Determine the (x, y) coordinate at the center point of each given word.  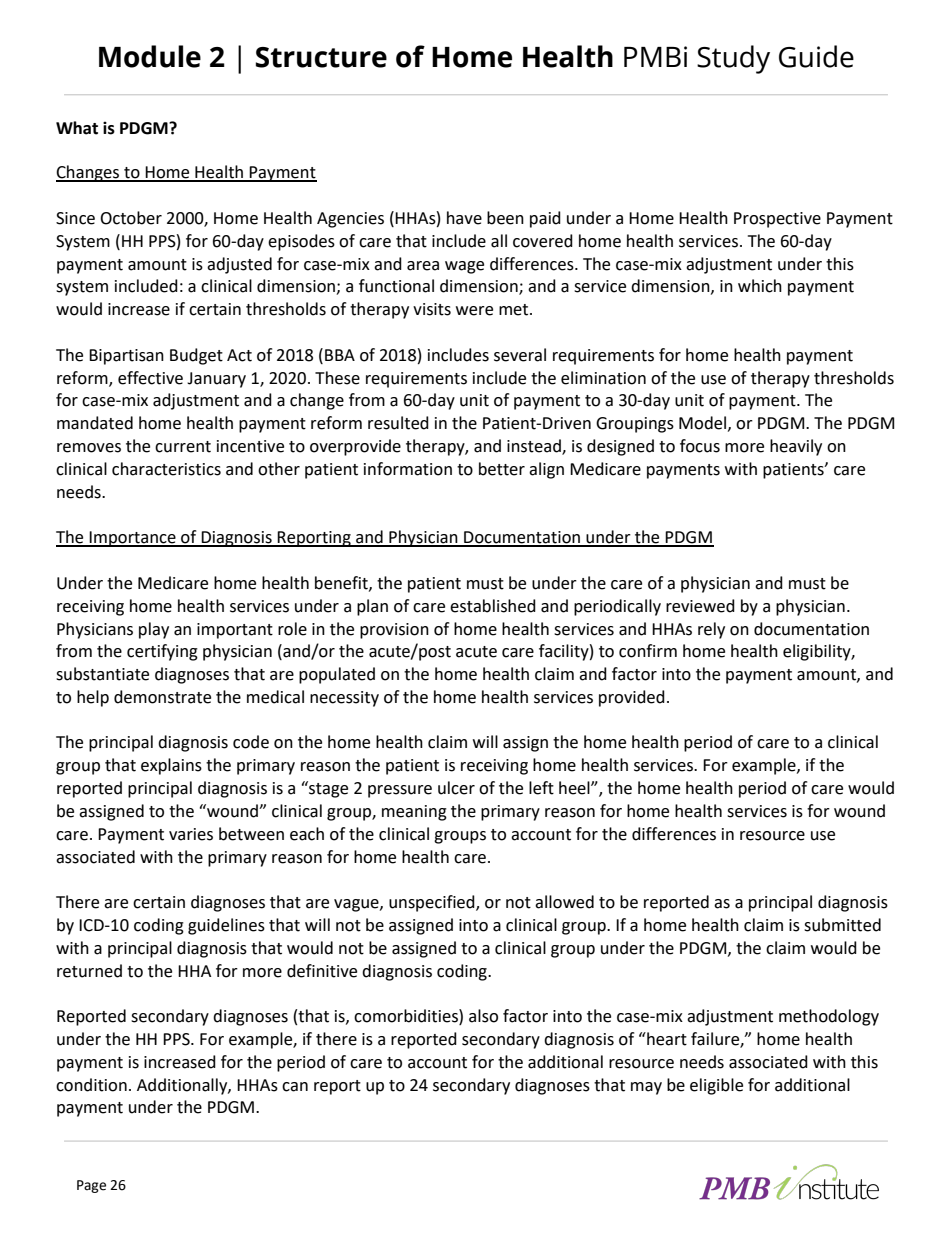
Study (733, 59)
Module (150, 56)
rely (711, 630)
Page (91, 1186)
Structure (321, 57)
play (154, 630)
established (493, 606)
